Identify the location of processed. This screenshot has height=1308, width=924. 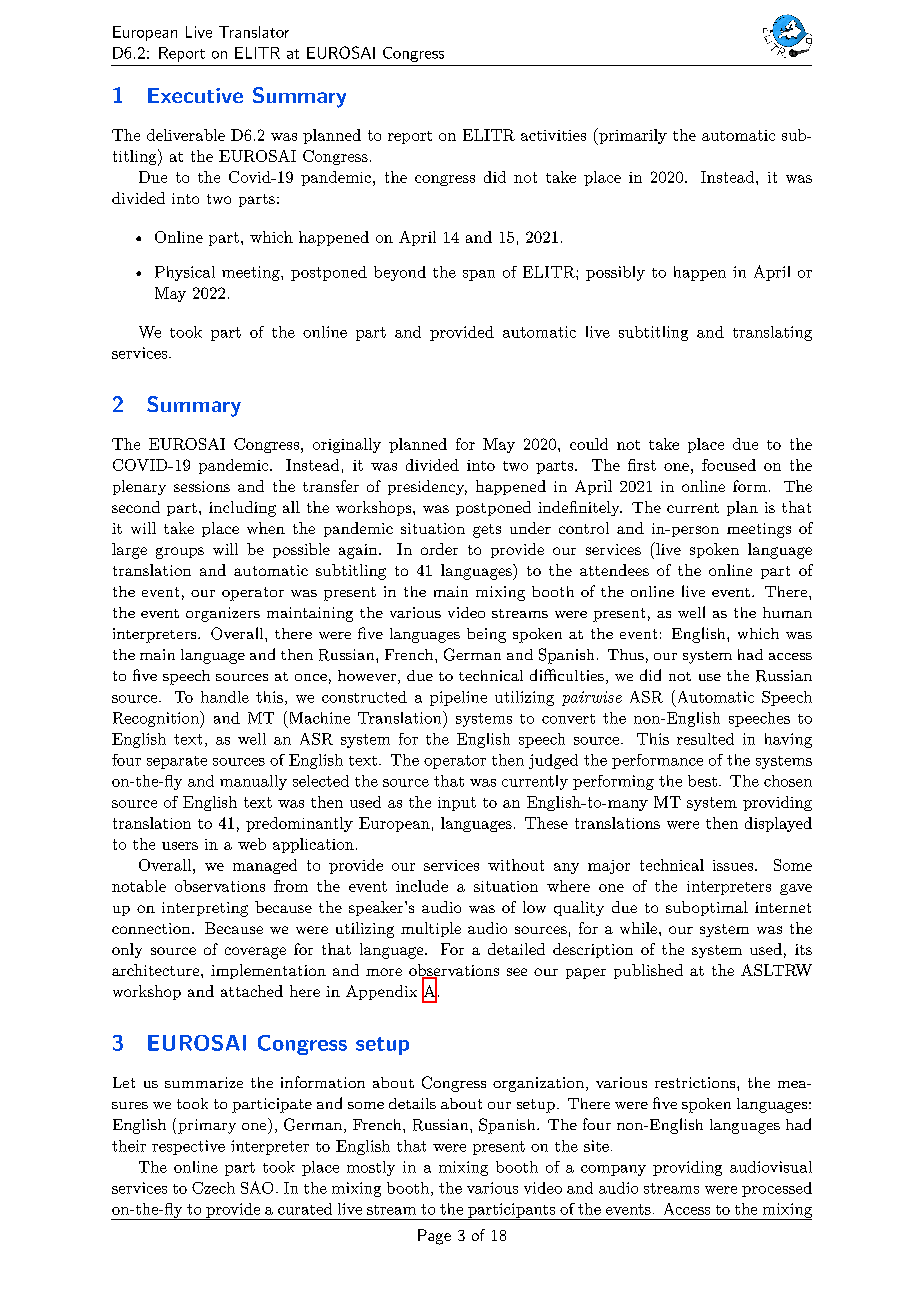
(777, 1189).
